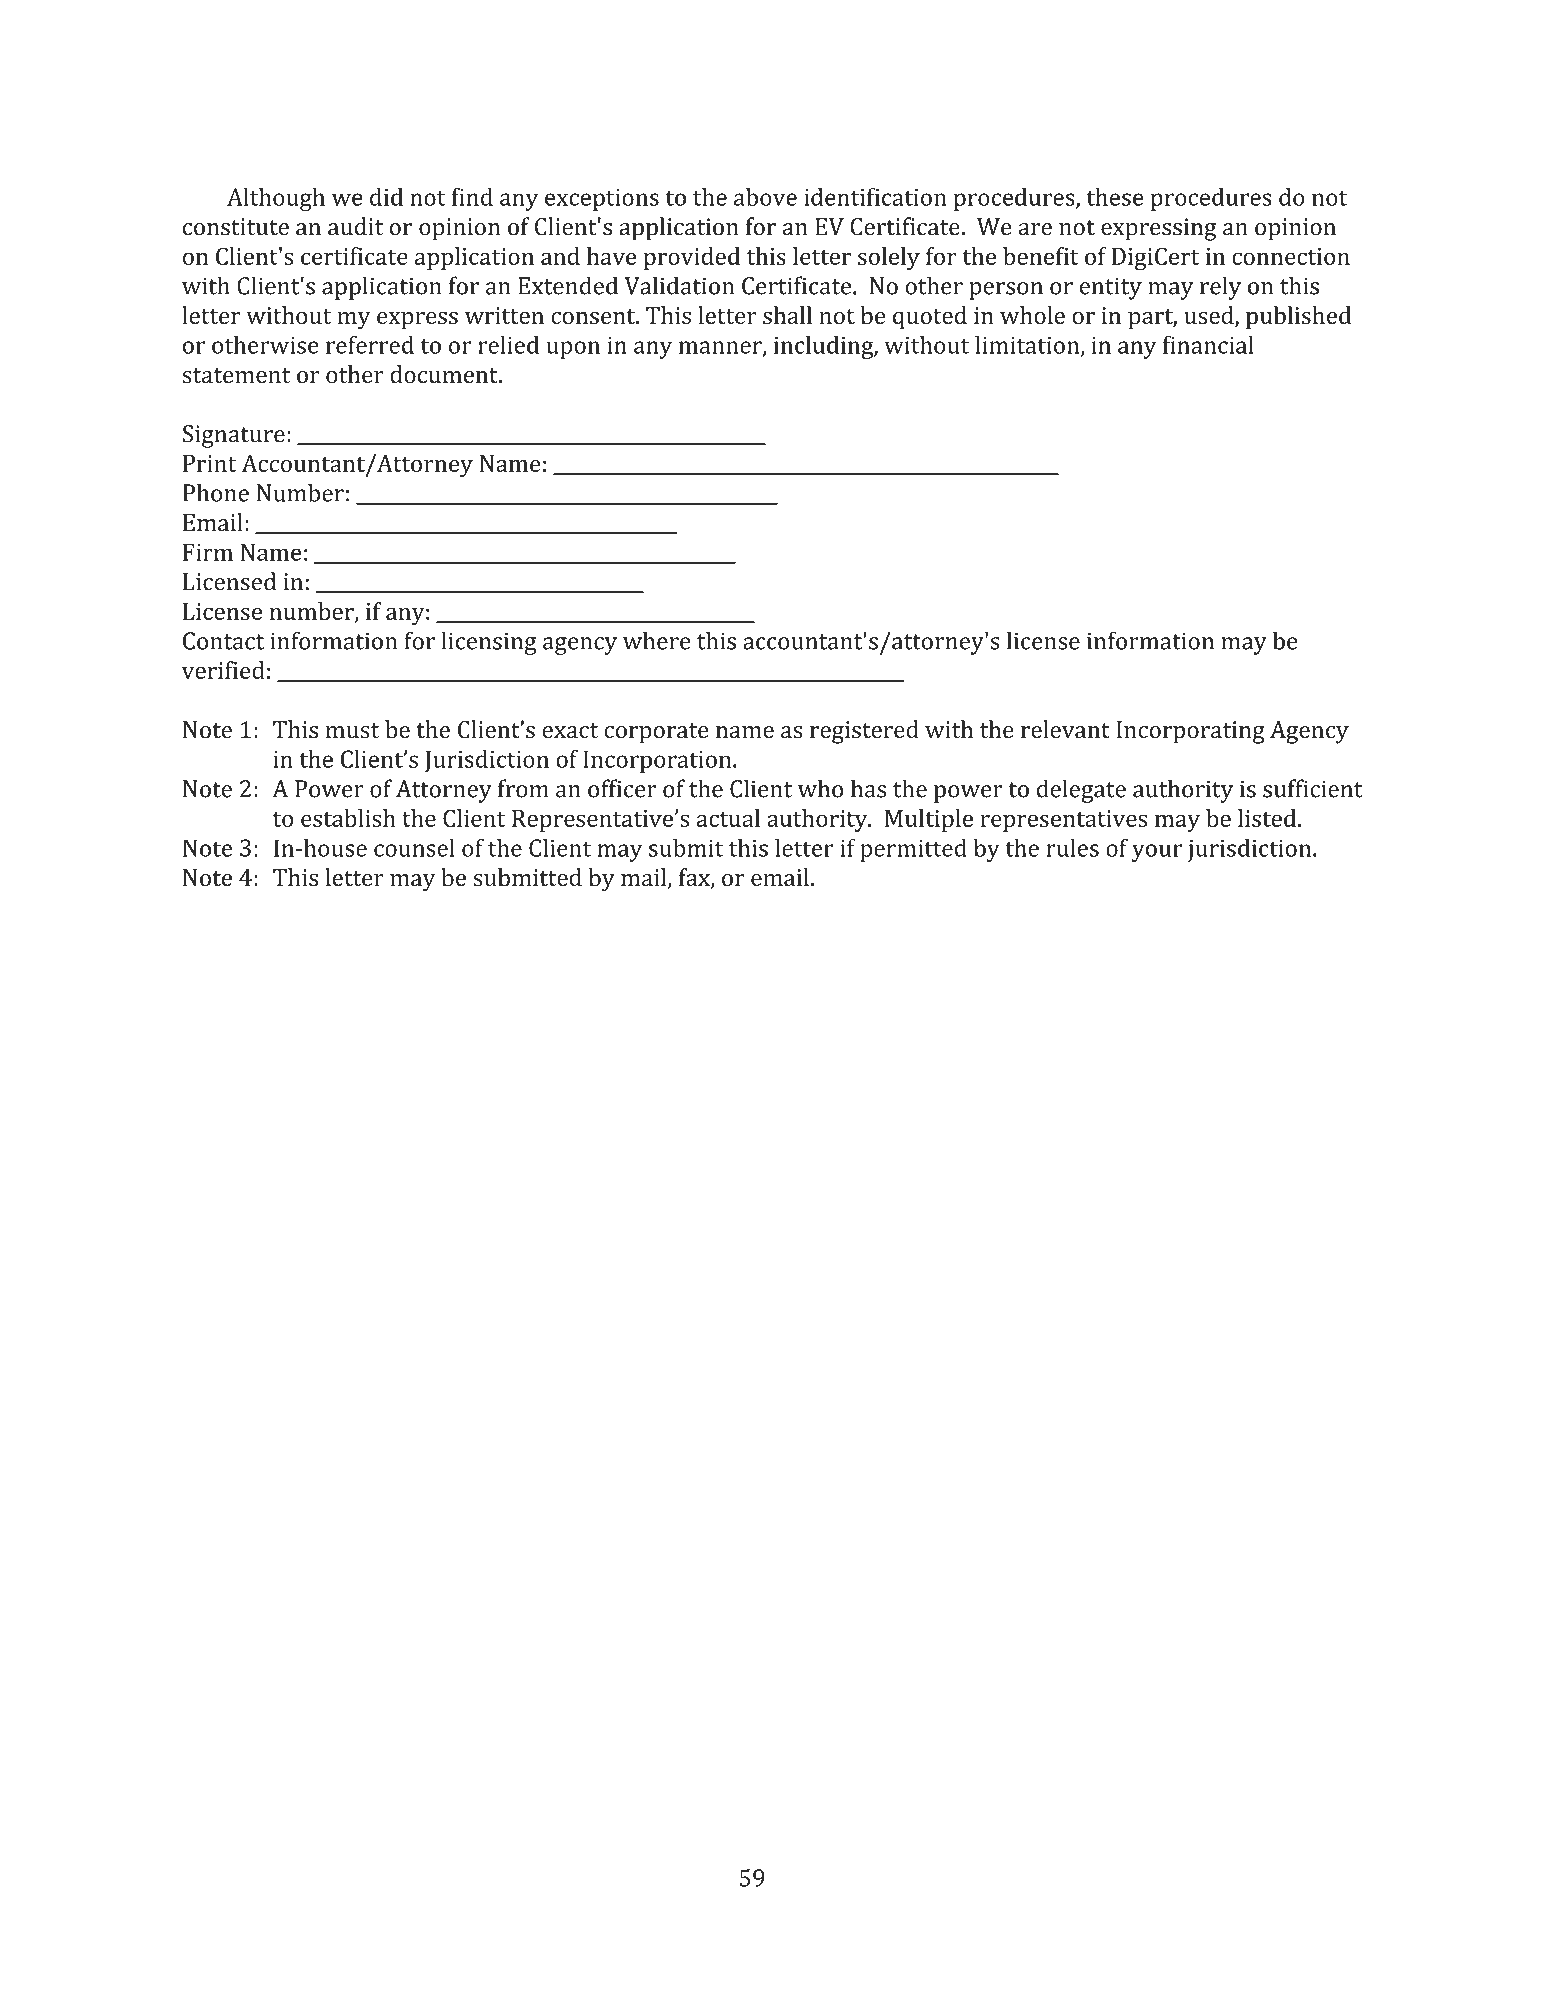 This screenshot has width=1544, height=1998. Describe the element at coordinates (695, 878) in the screenshot. I see `fax` at that location.
